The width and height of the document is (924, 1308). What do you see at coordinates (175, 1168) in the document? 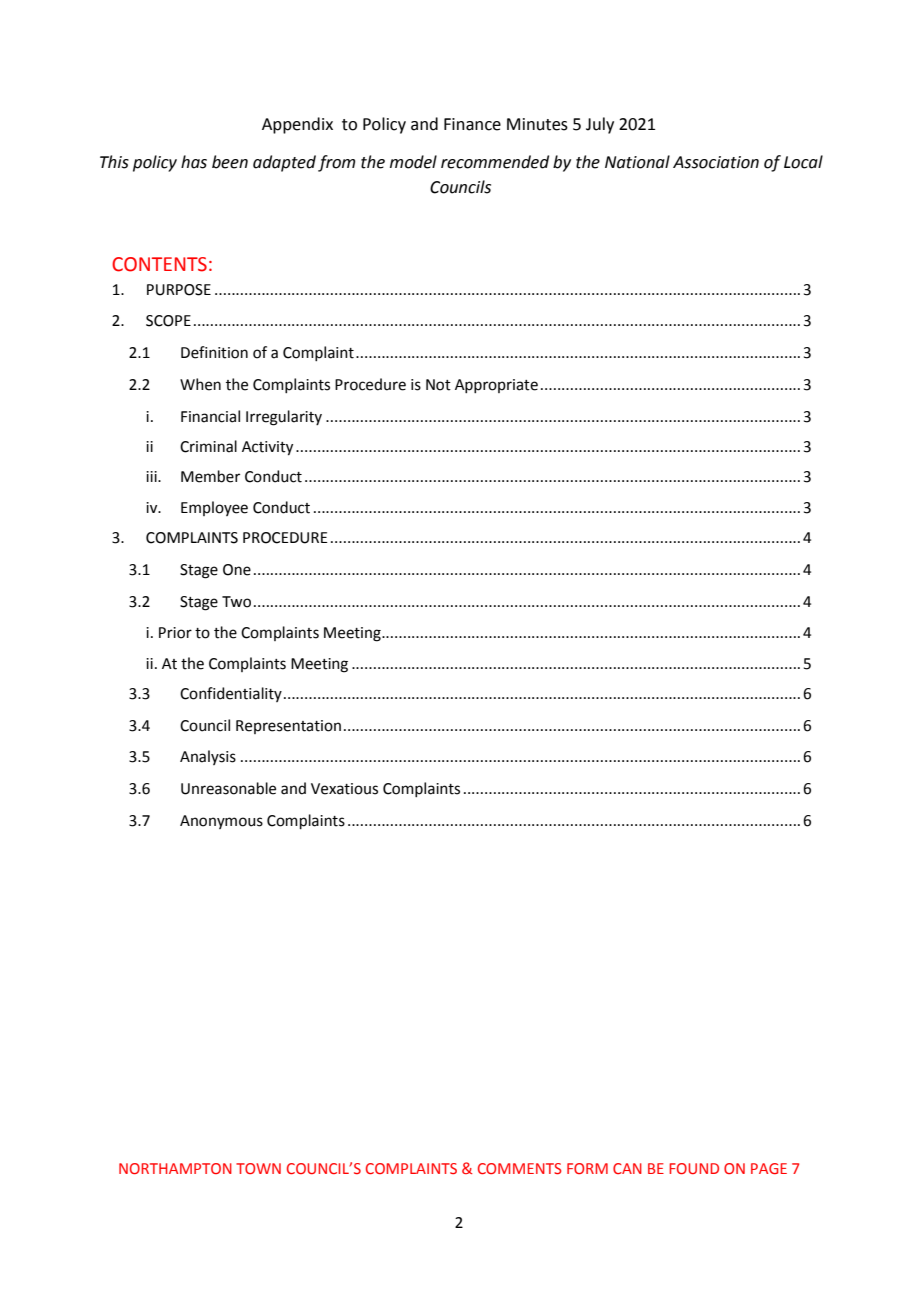
I see `NORTHAMPTON` at bounding box center [175, 1168].
